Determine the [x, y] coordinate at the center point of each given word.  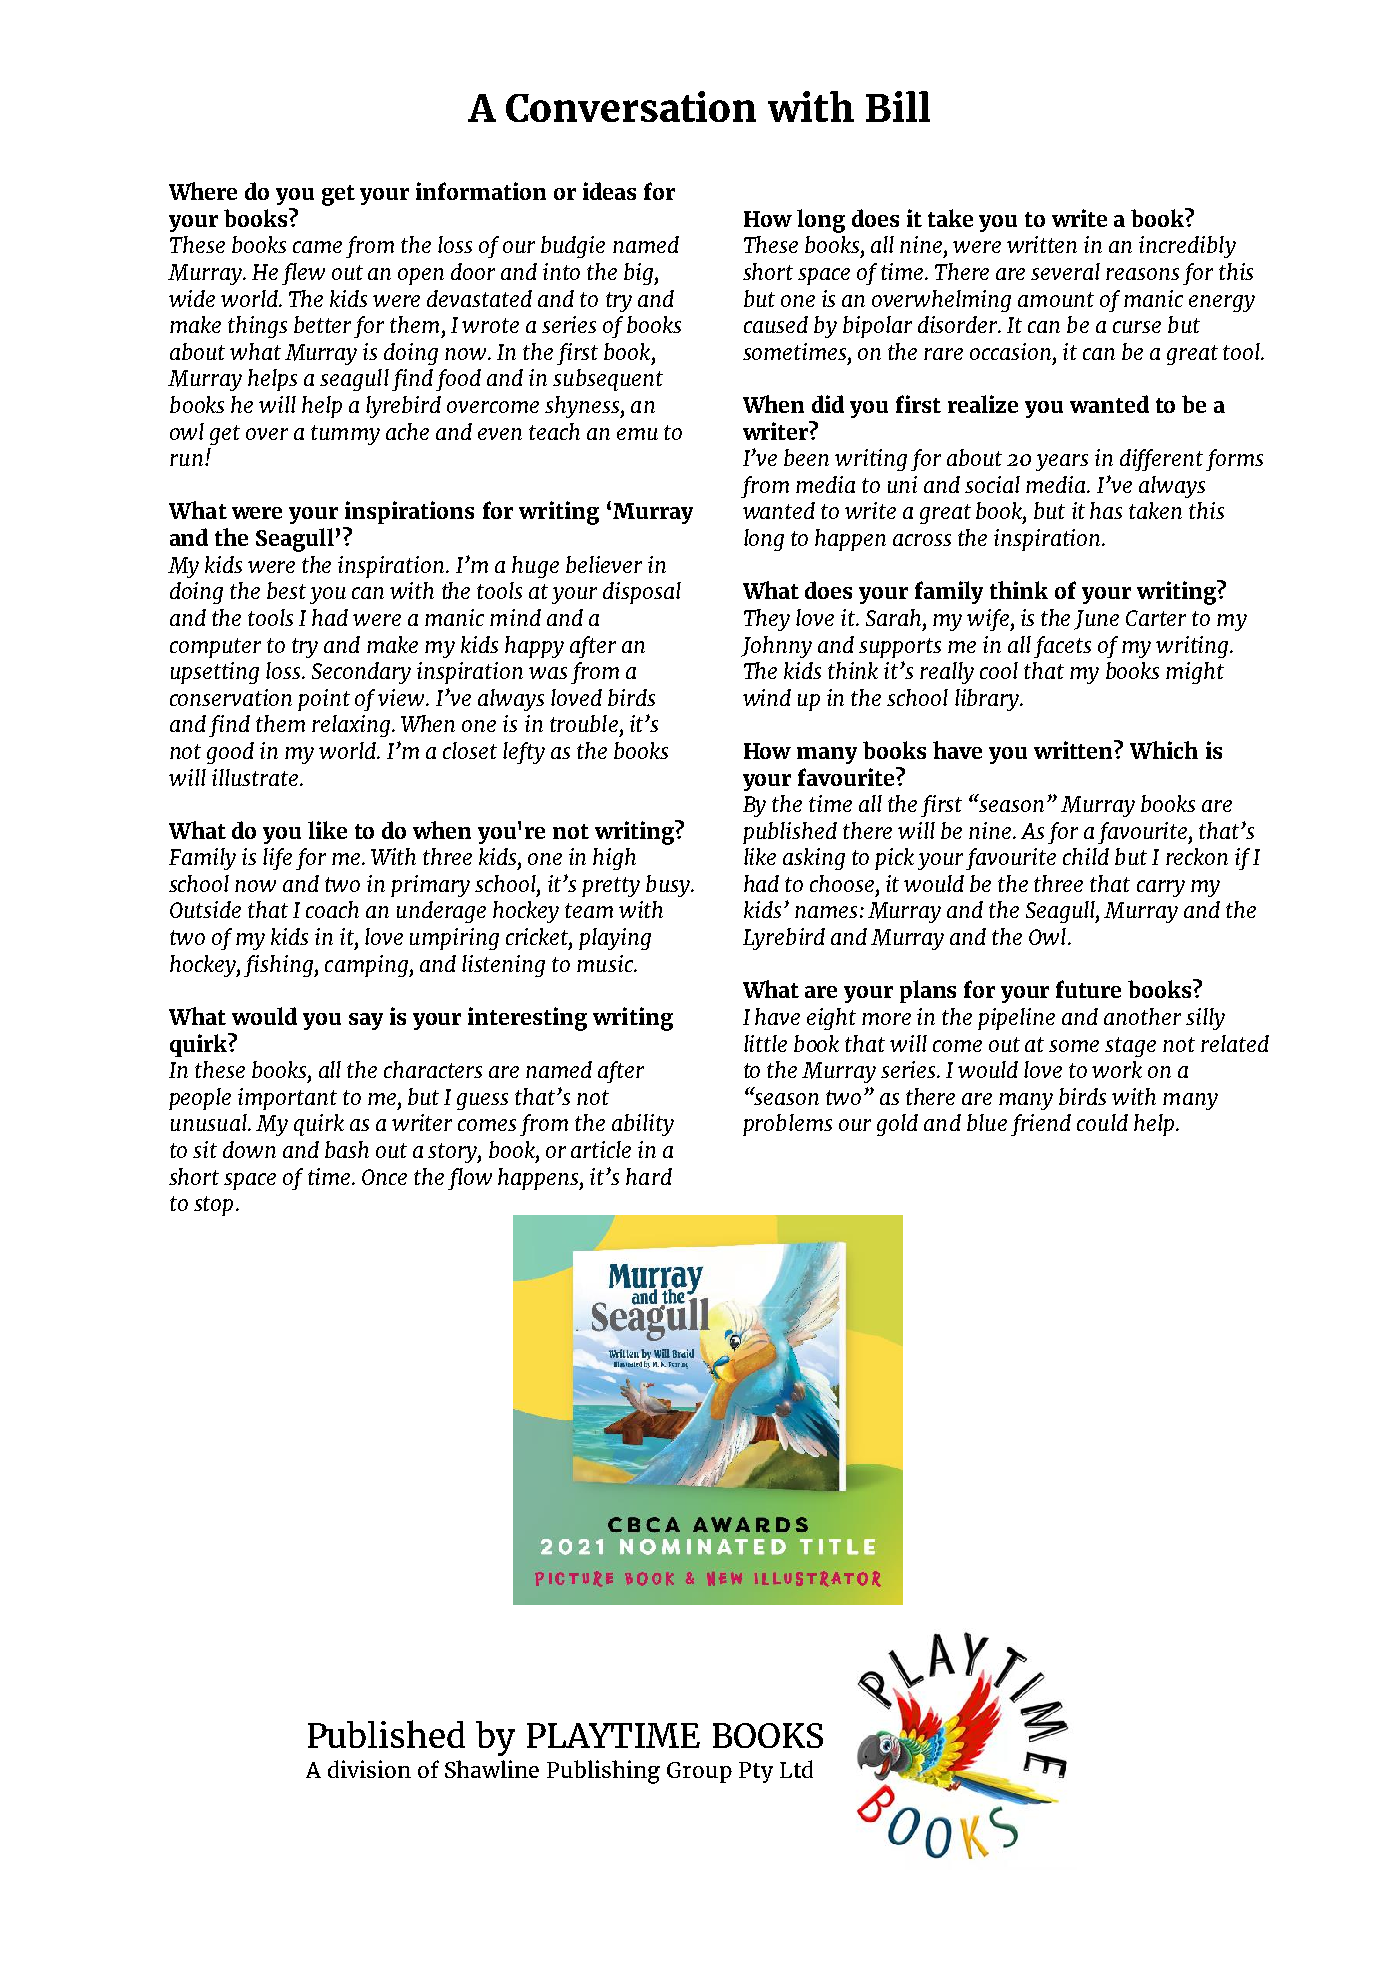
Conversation [631, 106]
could [1102, 1122]
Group [699, 1772]
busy [669, 886]
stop [213, 1206]
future [1088, 989]
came [317, 247]
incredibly [1187, 247]
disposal [642, 593]
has [1106, 510]
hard [649, 1176]
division [369, 1769]
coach [332, 909]
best [286, 590]
